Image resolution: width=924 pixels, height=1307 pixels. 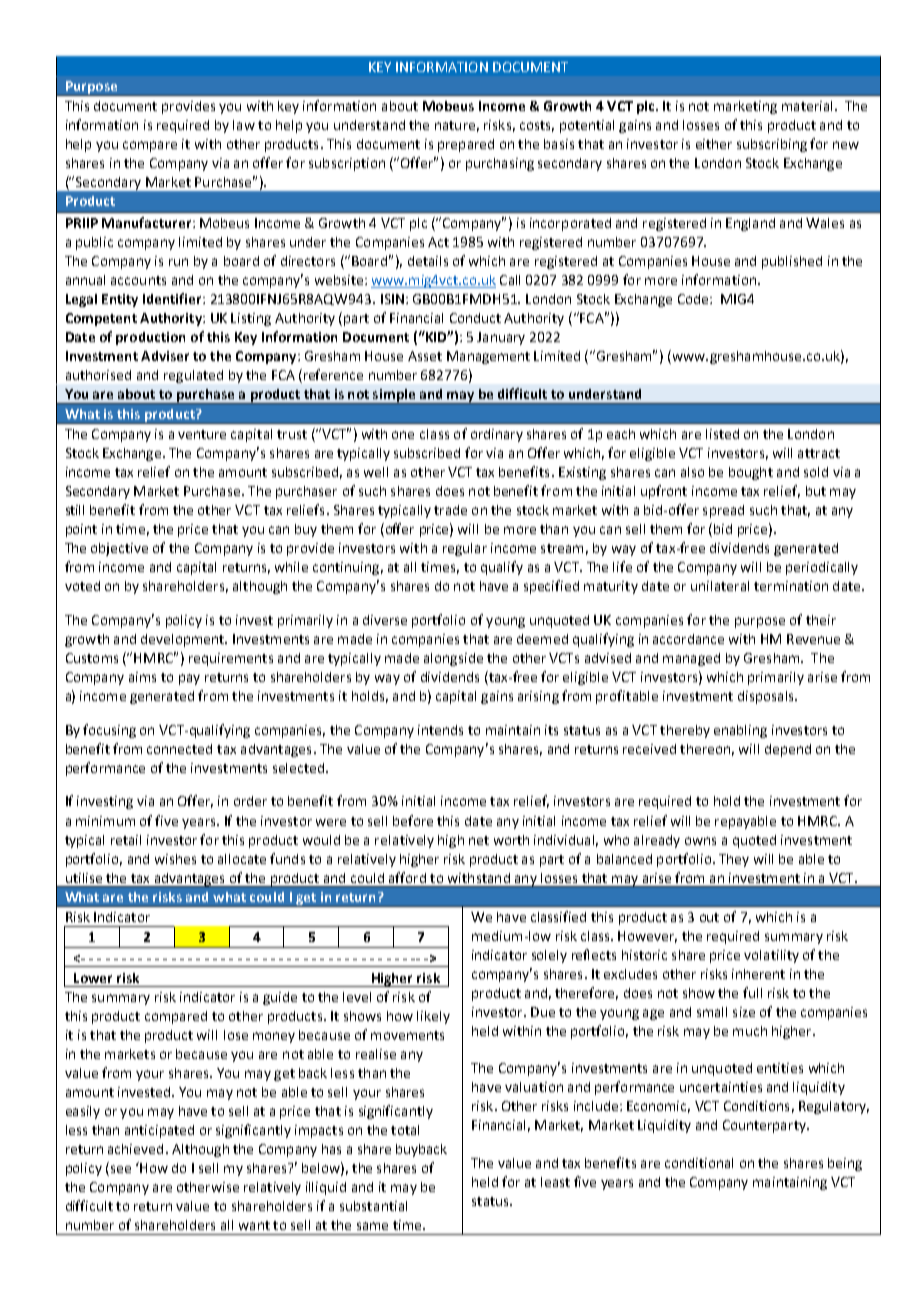 What do you see at coordinates (772, 145) in the document?
I see `subscribing` at bounding box center [772, 145].
